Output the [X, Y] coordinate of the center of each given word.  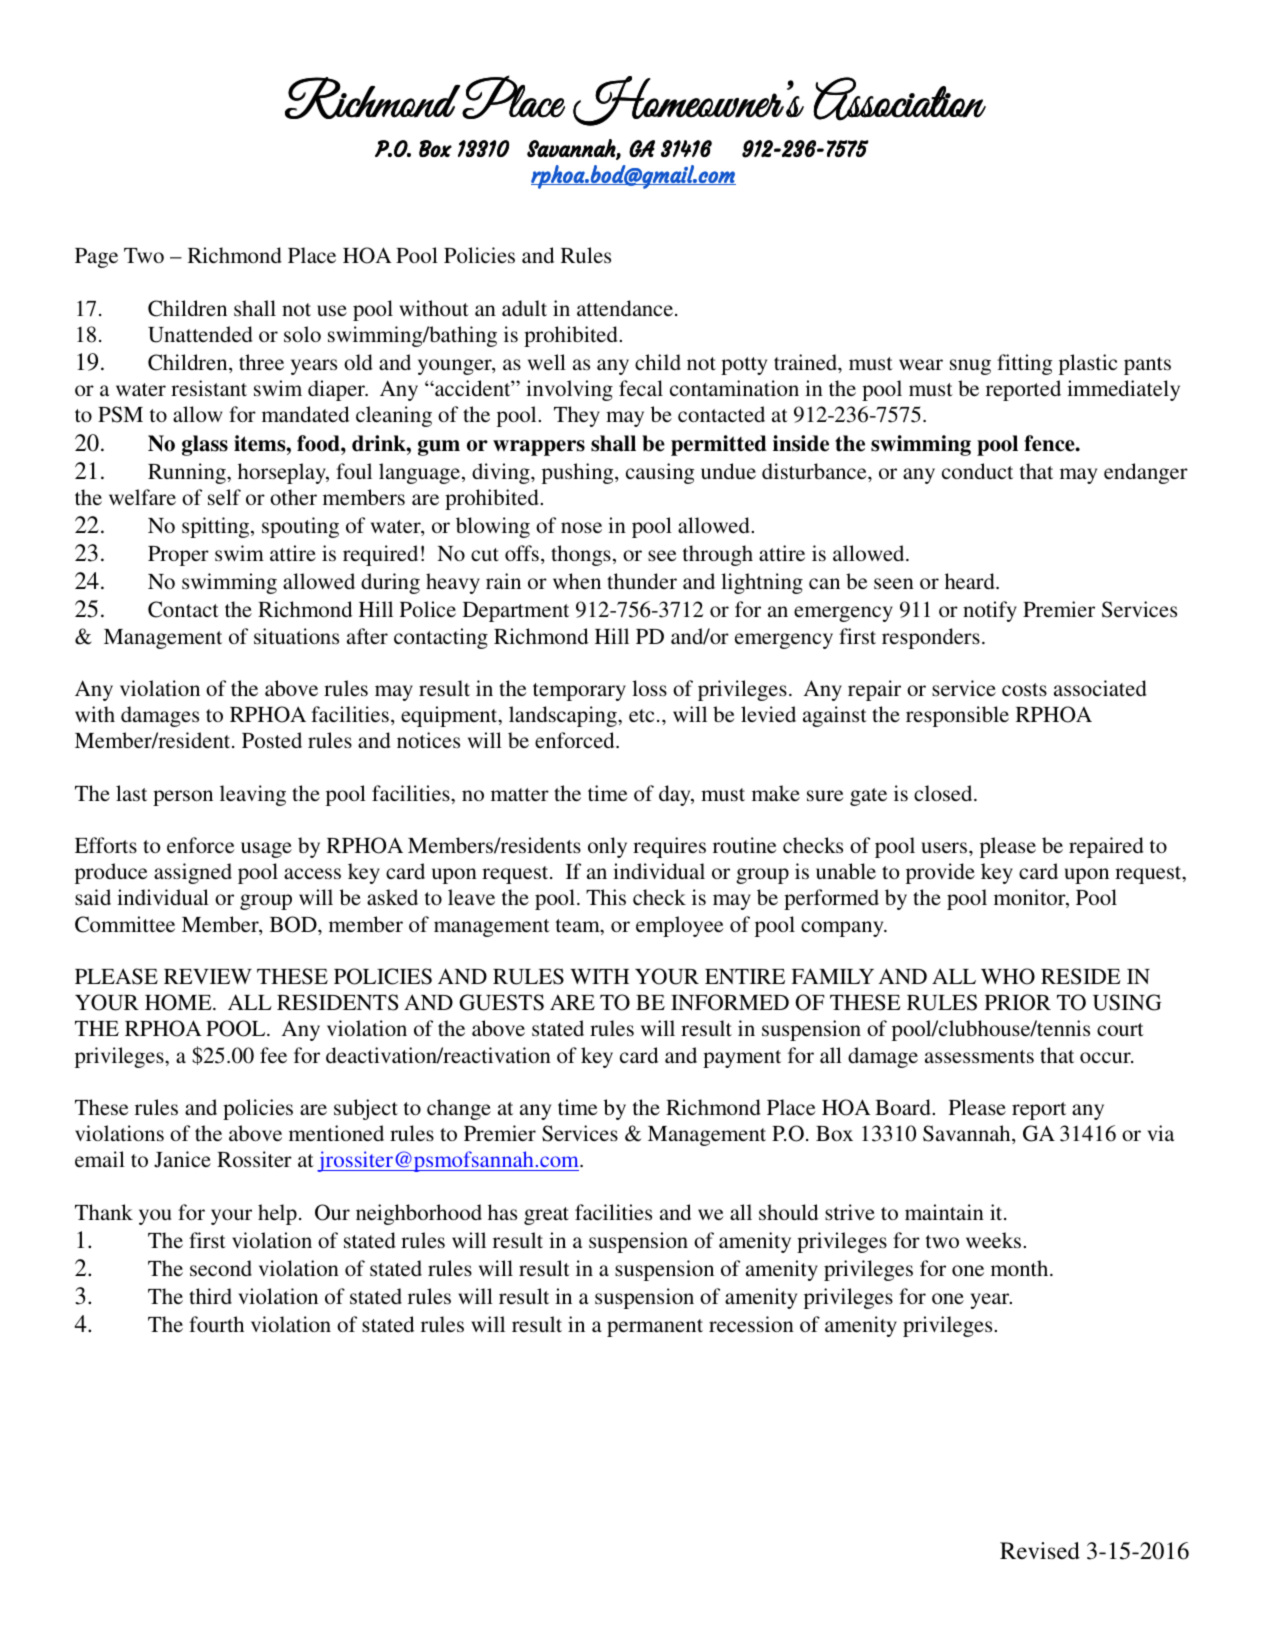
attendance [625, 308]
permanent [655, 1328]
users [945, 847]
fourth [216, 1324]
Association [899, 99]
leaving [253, 795]
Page [96, 258]
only [607, 847]
